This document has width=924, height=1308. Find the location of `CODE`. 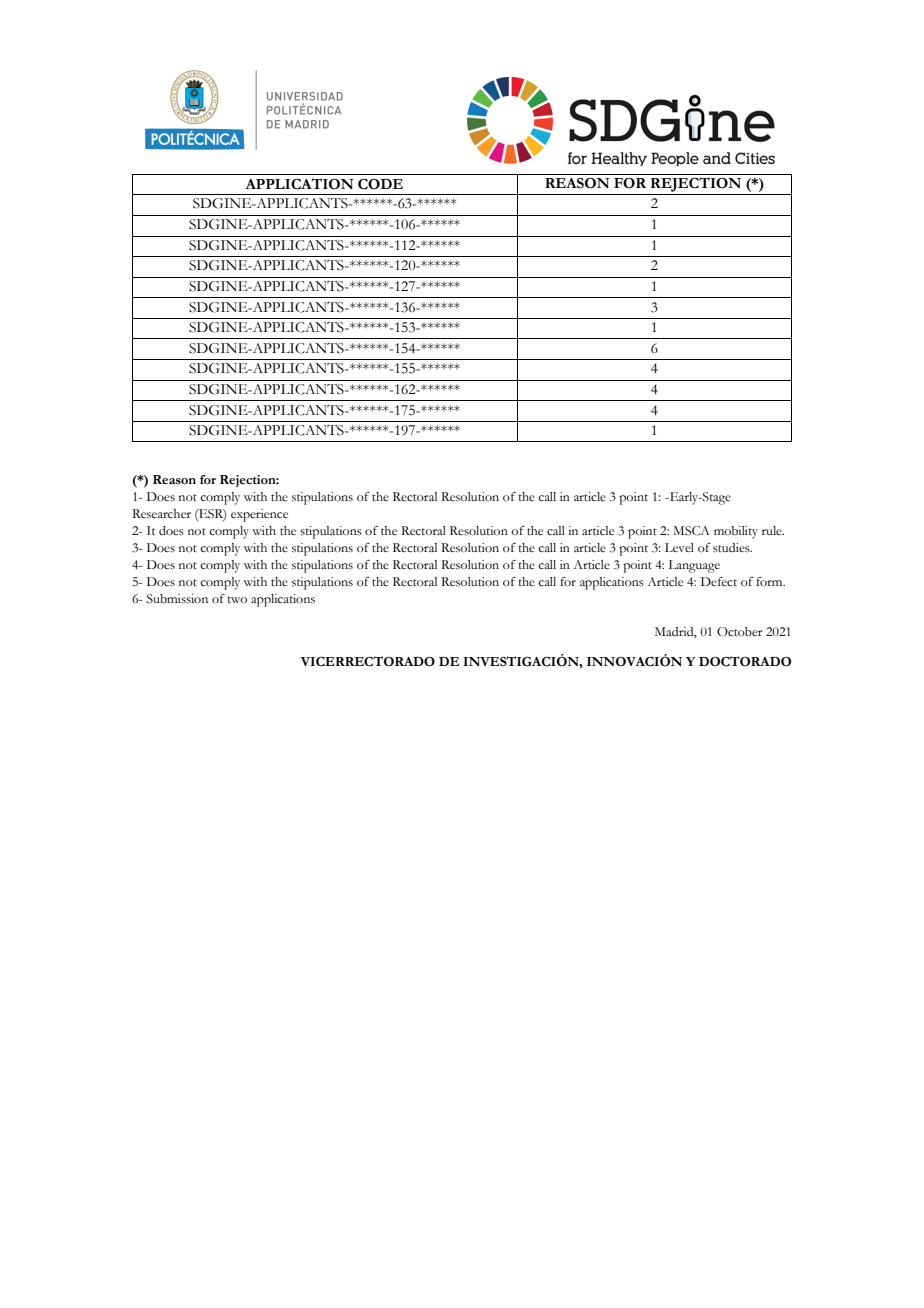

CODE is located at coordinates (380, 184).
